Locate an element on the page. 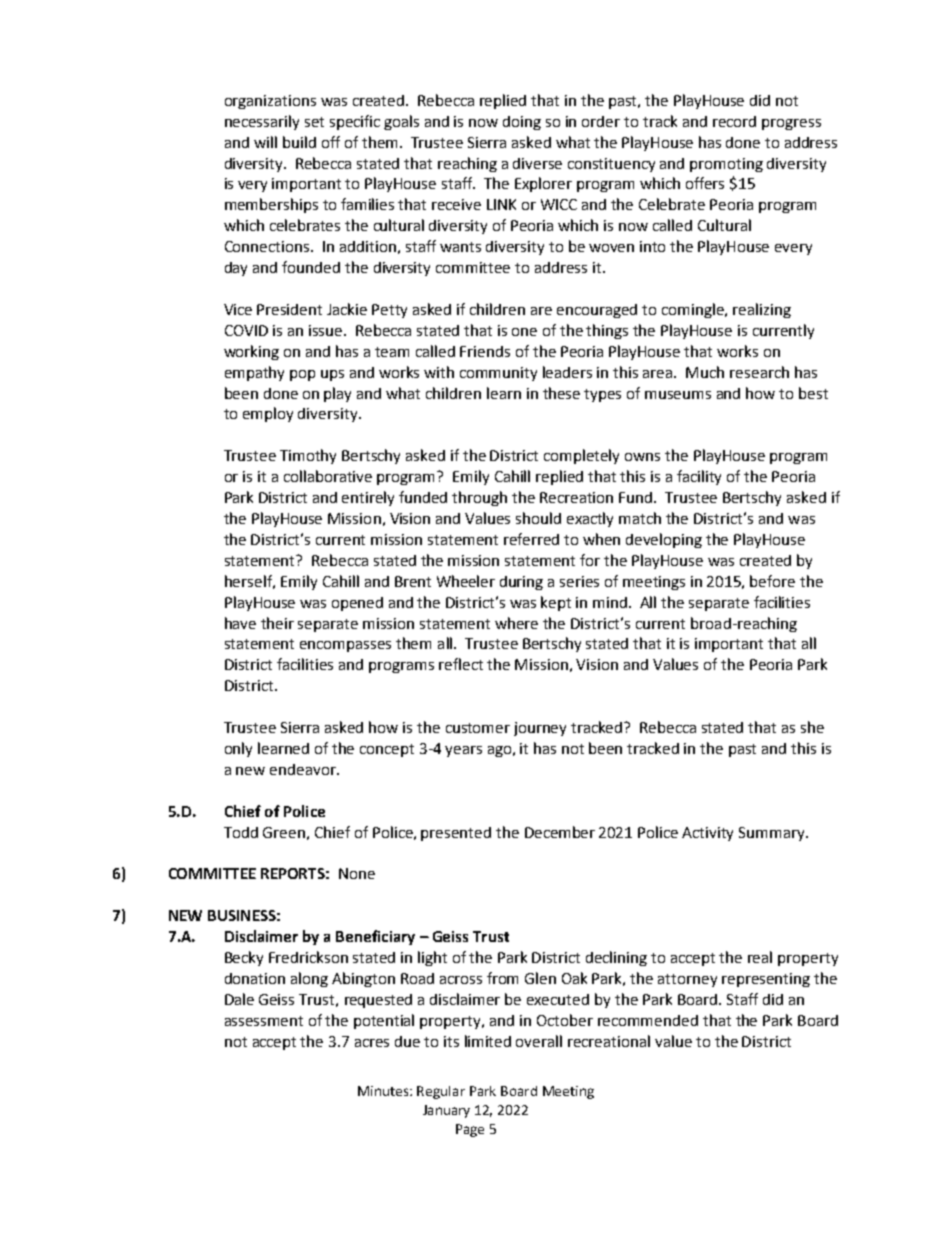 This document has width=952, height=1233. record is located at coordinates (734, 121).
